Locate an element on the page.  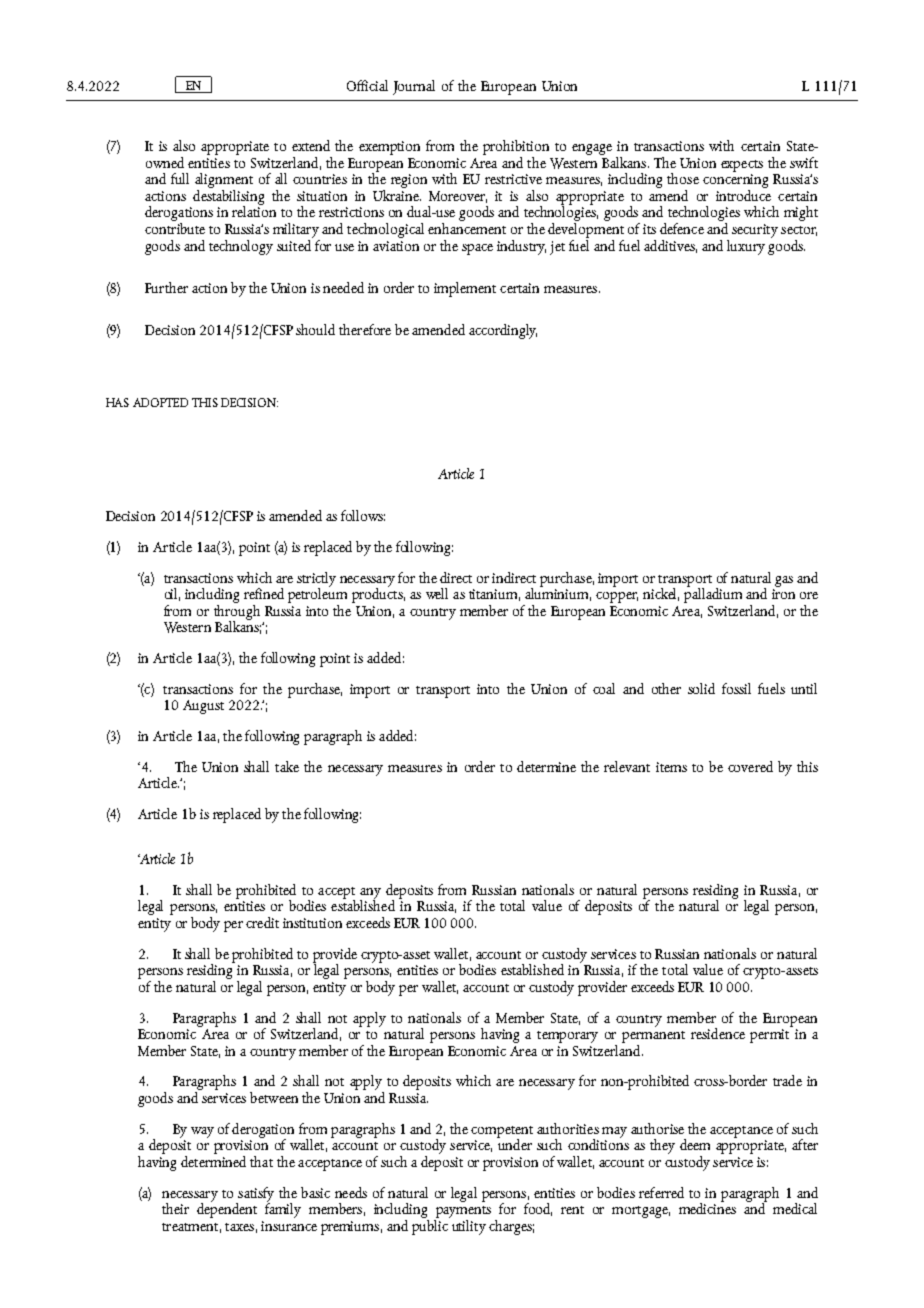
solid is located at coordinates (701, 688).
